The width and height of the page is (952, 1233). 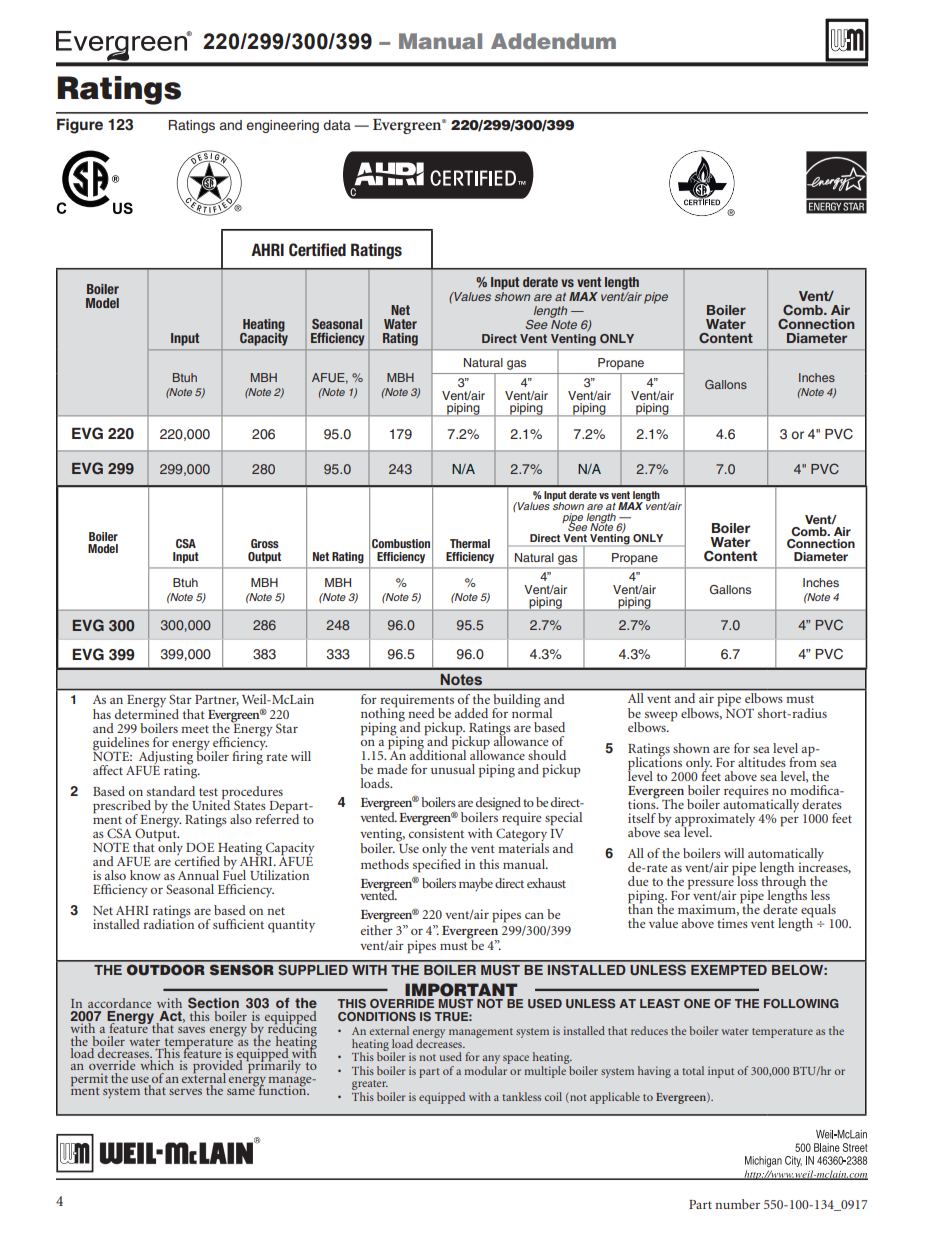 What do you see at coordinates (553, 41) in the page?
I see `Addendum` at bounding box center [553, 41].
